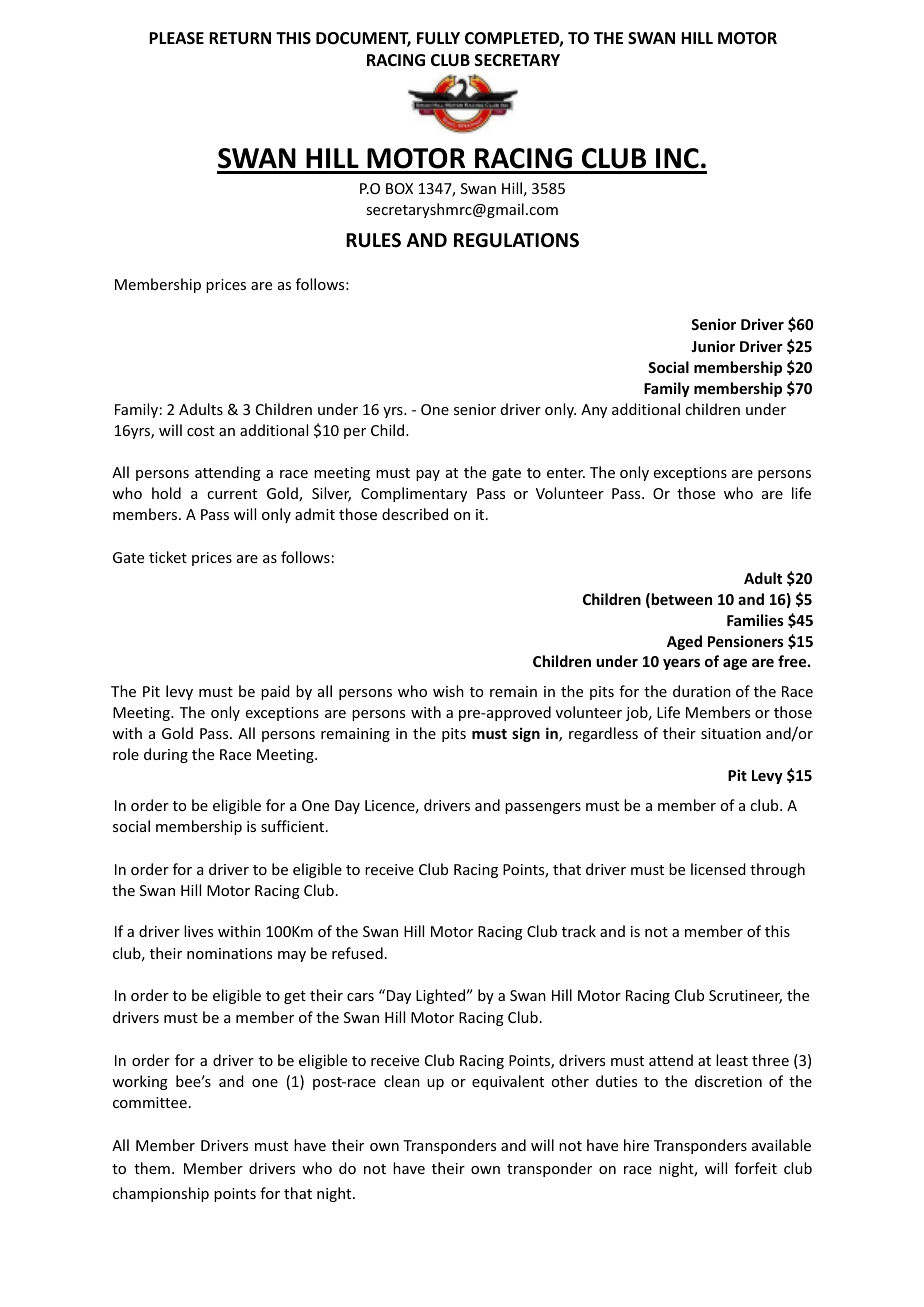 This screenshot has width=924, height=1307. Describe the element at coordinates (508, 1082) in the screenshot. I see `equivalent` at that location.
